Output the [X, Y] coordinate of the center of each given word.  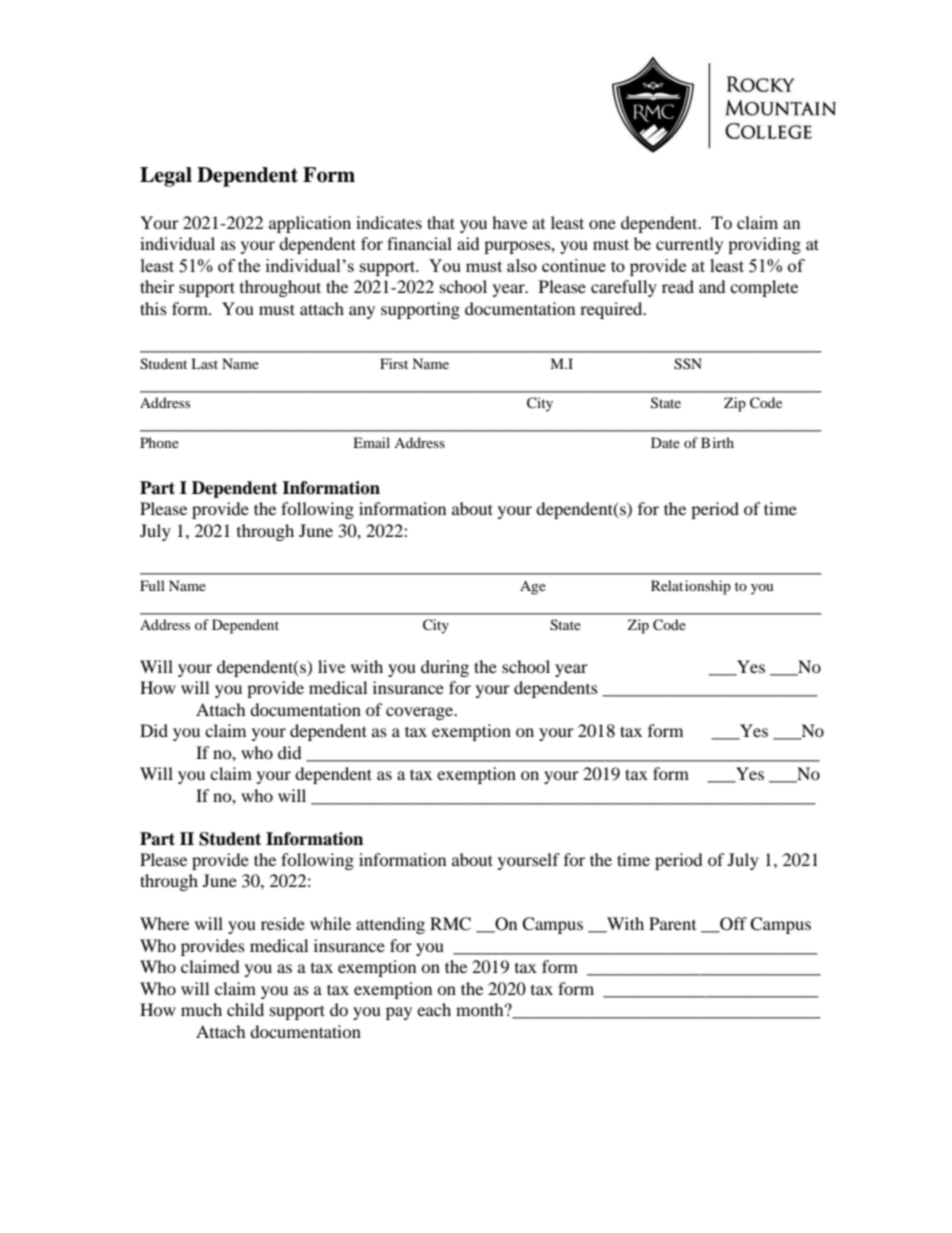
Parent [672, 923]
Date [665, 442]
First [394, 363]
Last [204, 363]
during [445, 668]
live [331, 666]
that [441, 222]
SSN [688, 364]
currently [689, 245]
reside [283, 923]
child [245, 1009]
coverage [421, 713]
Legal [166, 177]
